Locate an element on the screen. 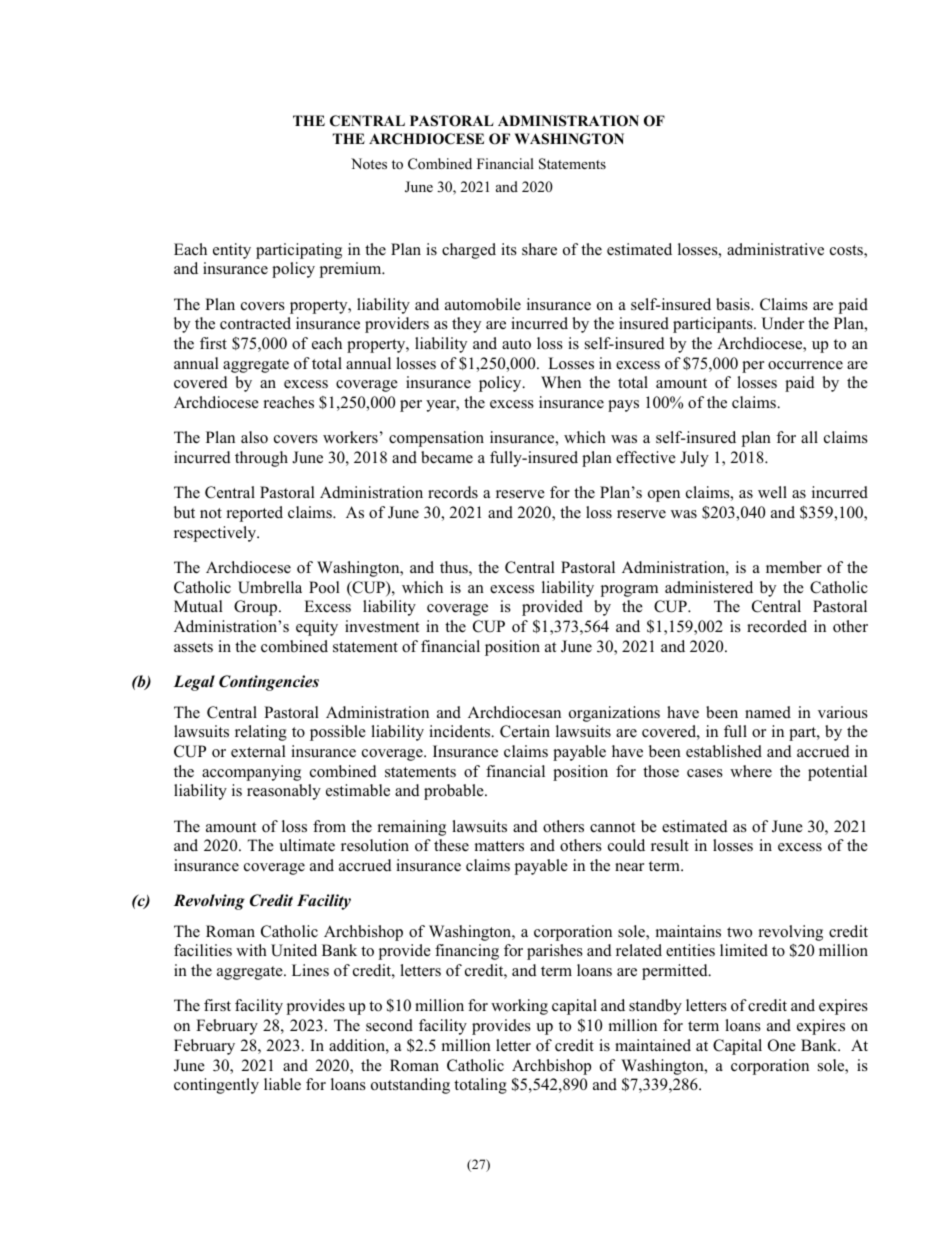 The width and height of the screenshot is (952, 1233). working is located at coordinates (519, 1007).
